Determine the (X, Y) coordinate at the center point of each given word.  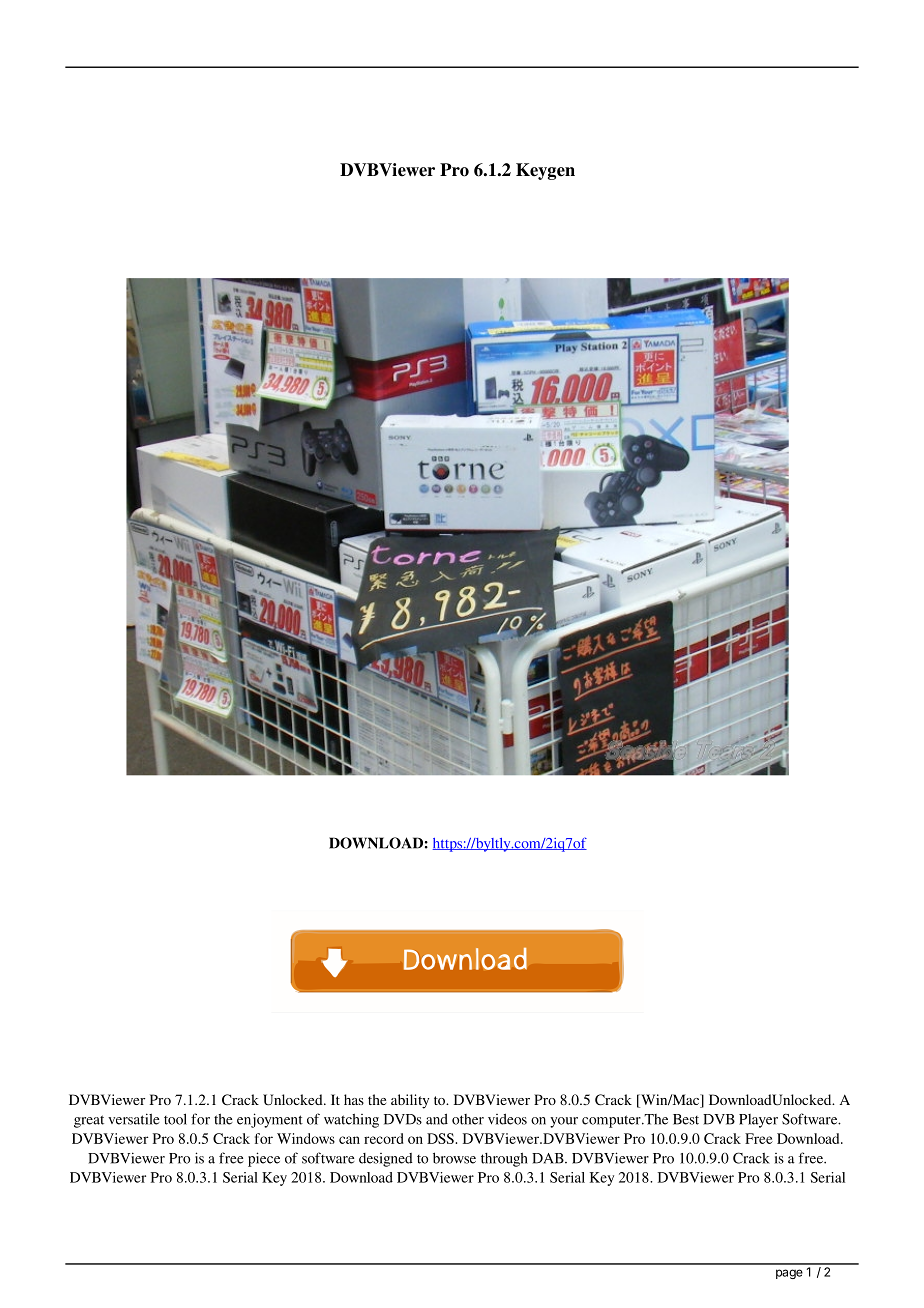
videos (507, 1119)
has (354, 1099)
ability (410, 1101)
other (468, 1119)
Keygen (545, 171)
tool (175, 1119)
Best (686, 1119)
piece (264, 1159)
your (564, 1122)
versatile (134, 1119)
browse (454, 1158)
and (437, 1119)
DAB (549, 1158)
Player (758, 1121)
